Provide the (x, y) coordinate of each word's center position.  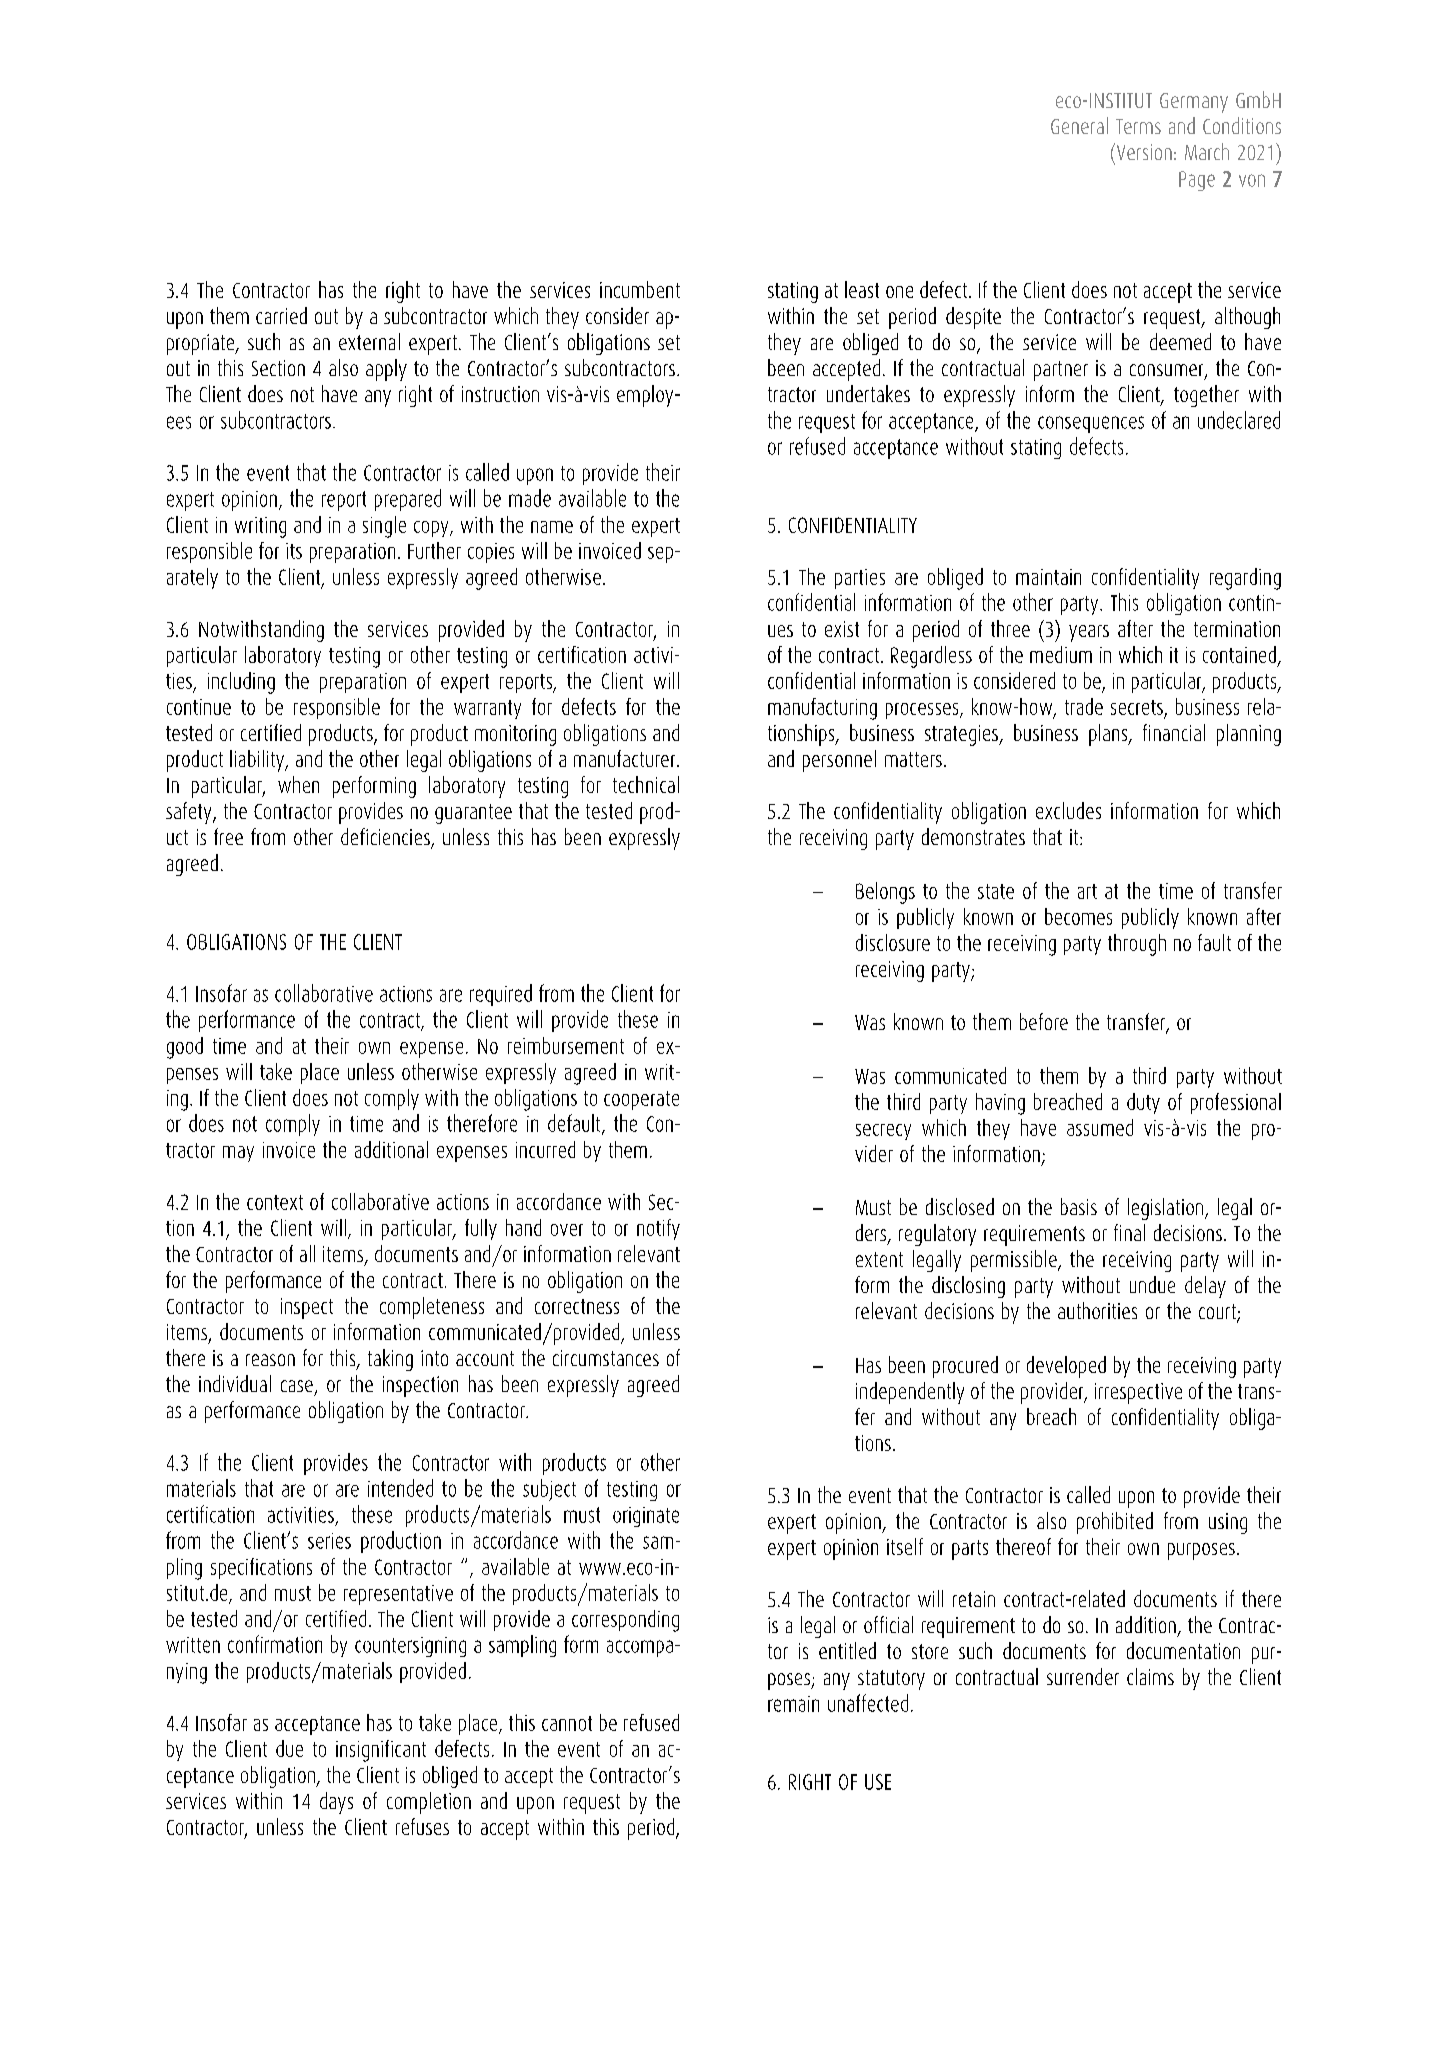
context (275, 1202)
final (1129, 1232)
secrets (1137, 707)
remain (793, 1704)
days (336, 1803)
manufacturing (822, 709)
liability (258, 761)
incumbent (640, 289)
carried (281, 315)
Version (1143, 151)
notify (658, 1229)
